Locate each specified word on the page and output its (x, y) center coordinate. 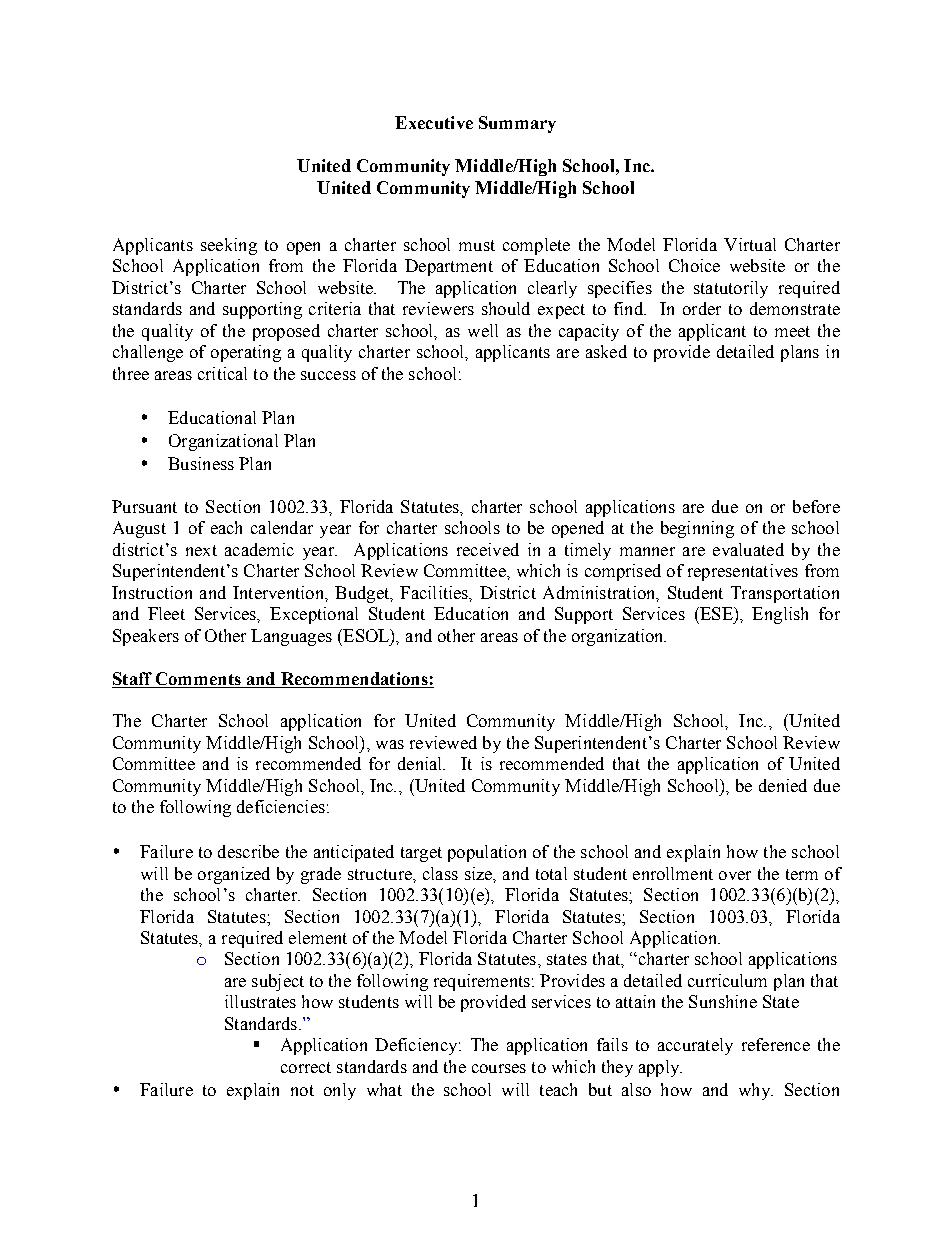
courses (499, 1068)
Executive (434, 122)
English (780, 615)
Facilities (435, 593)
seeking (229, 246)
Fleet (166, 613)
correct (306, 1067)
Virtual (750, 244)
